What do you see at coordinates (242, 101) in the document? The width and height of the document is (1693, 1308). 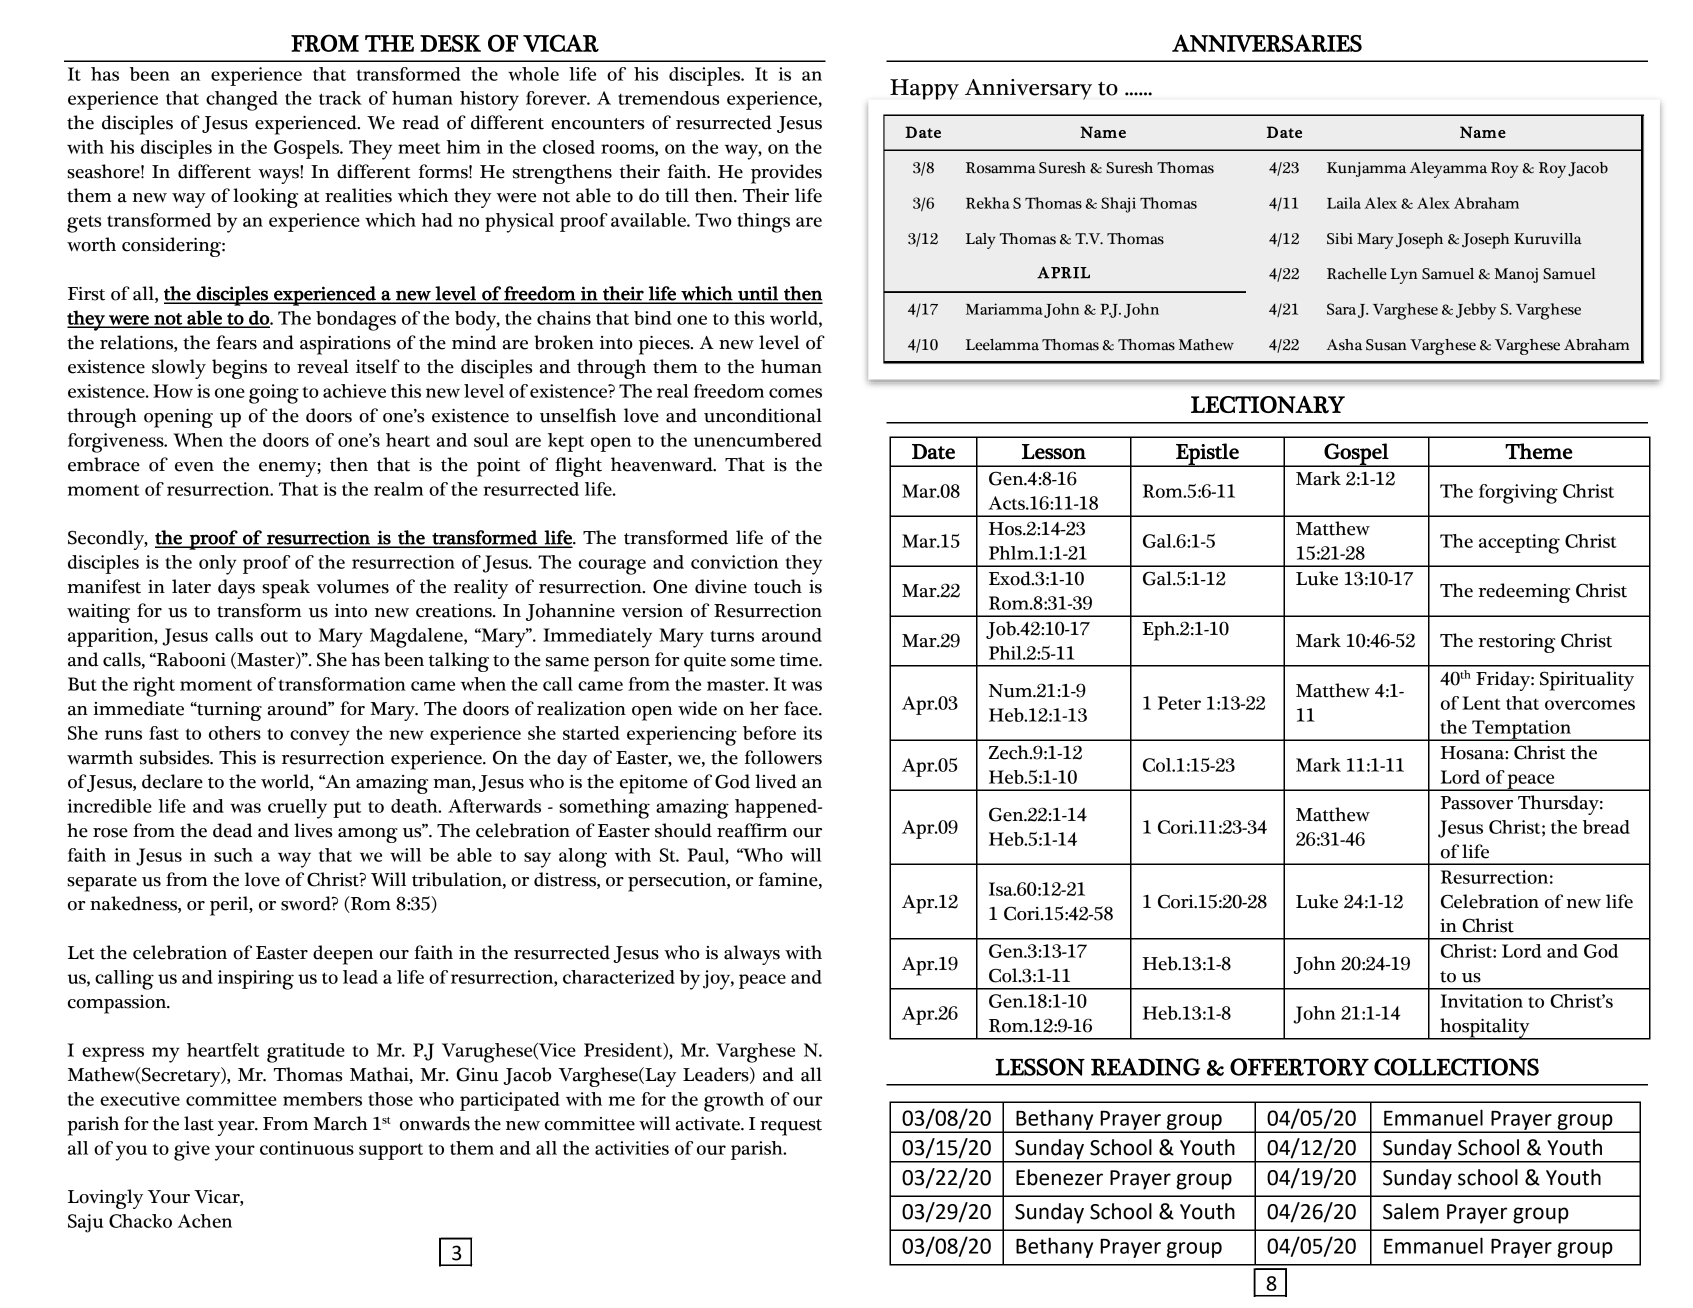 I see `changed` at bounding box center [242, 101].
